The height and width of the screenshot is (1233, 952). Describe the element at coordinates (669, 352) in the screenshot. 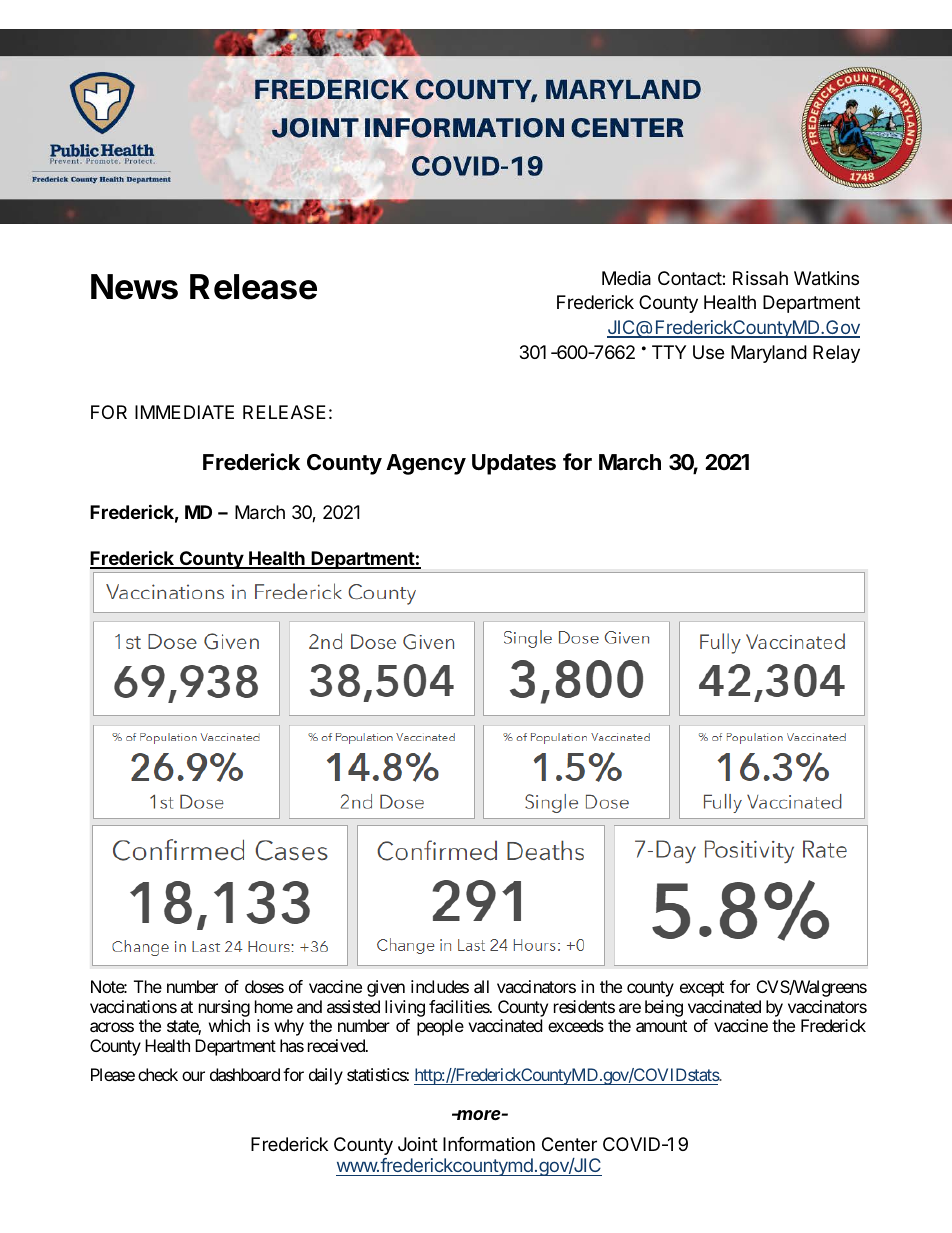

I see `TTY` at that location.
